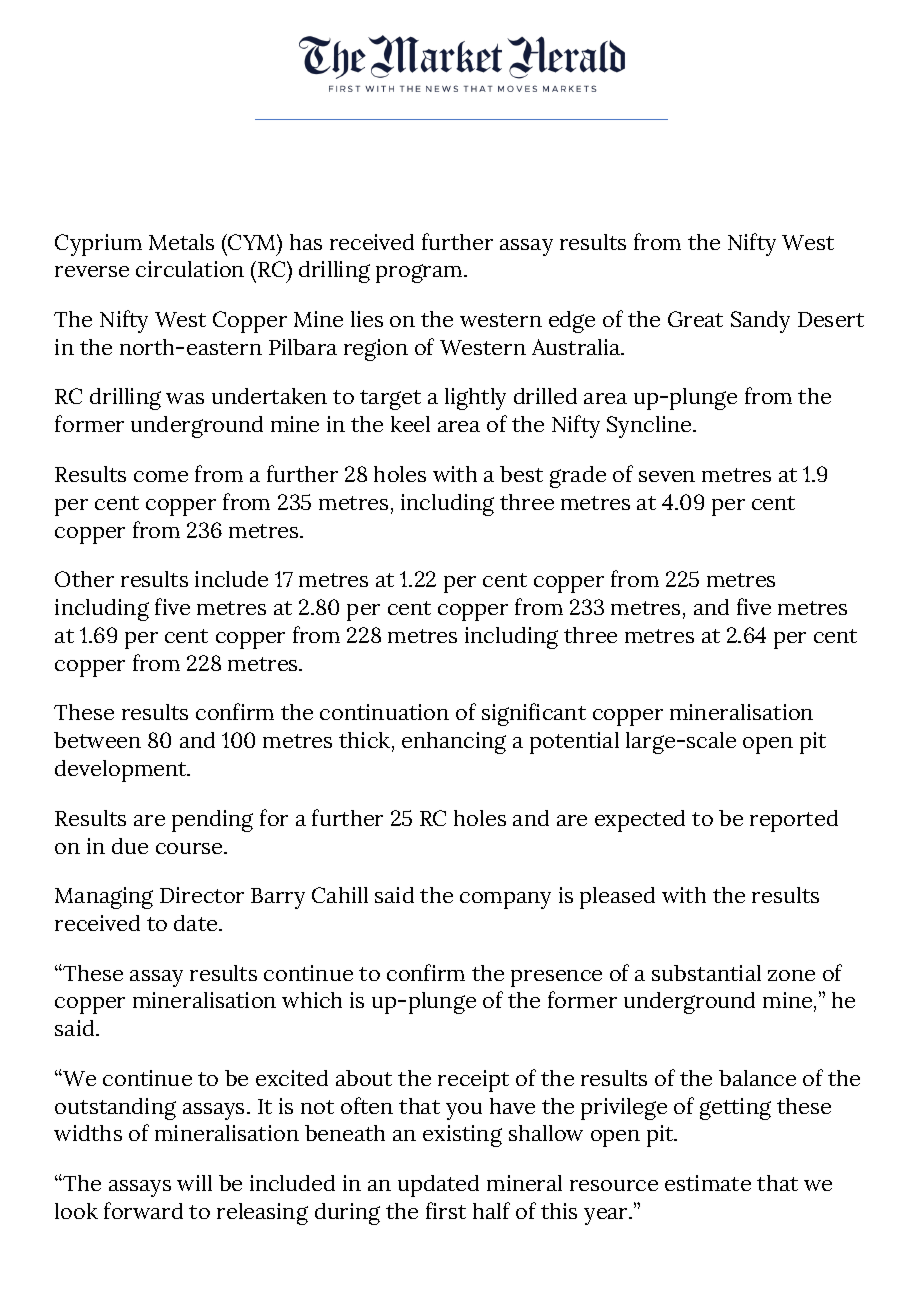  I want to click on program, so click(420, 273).
